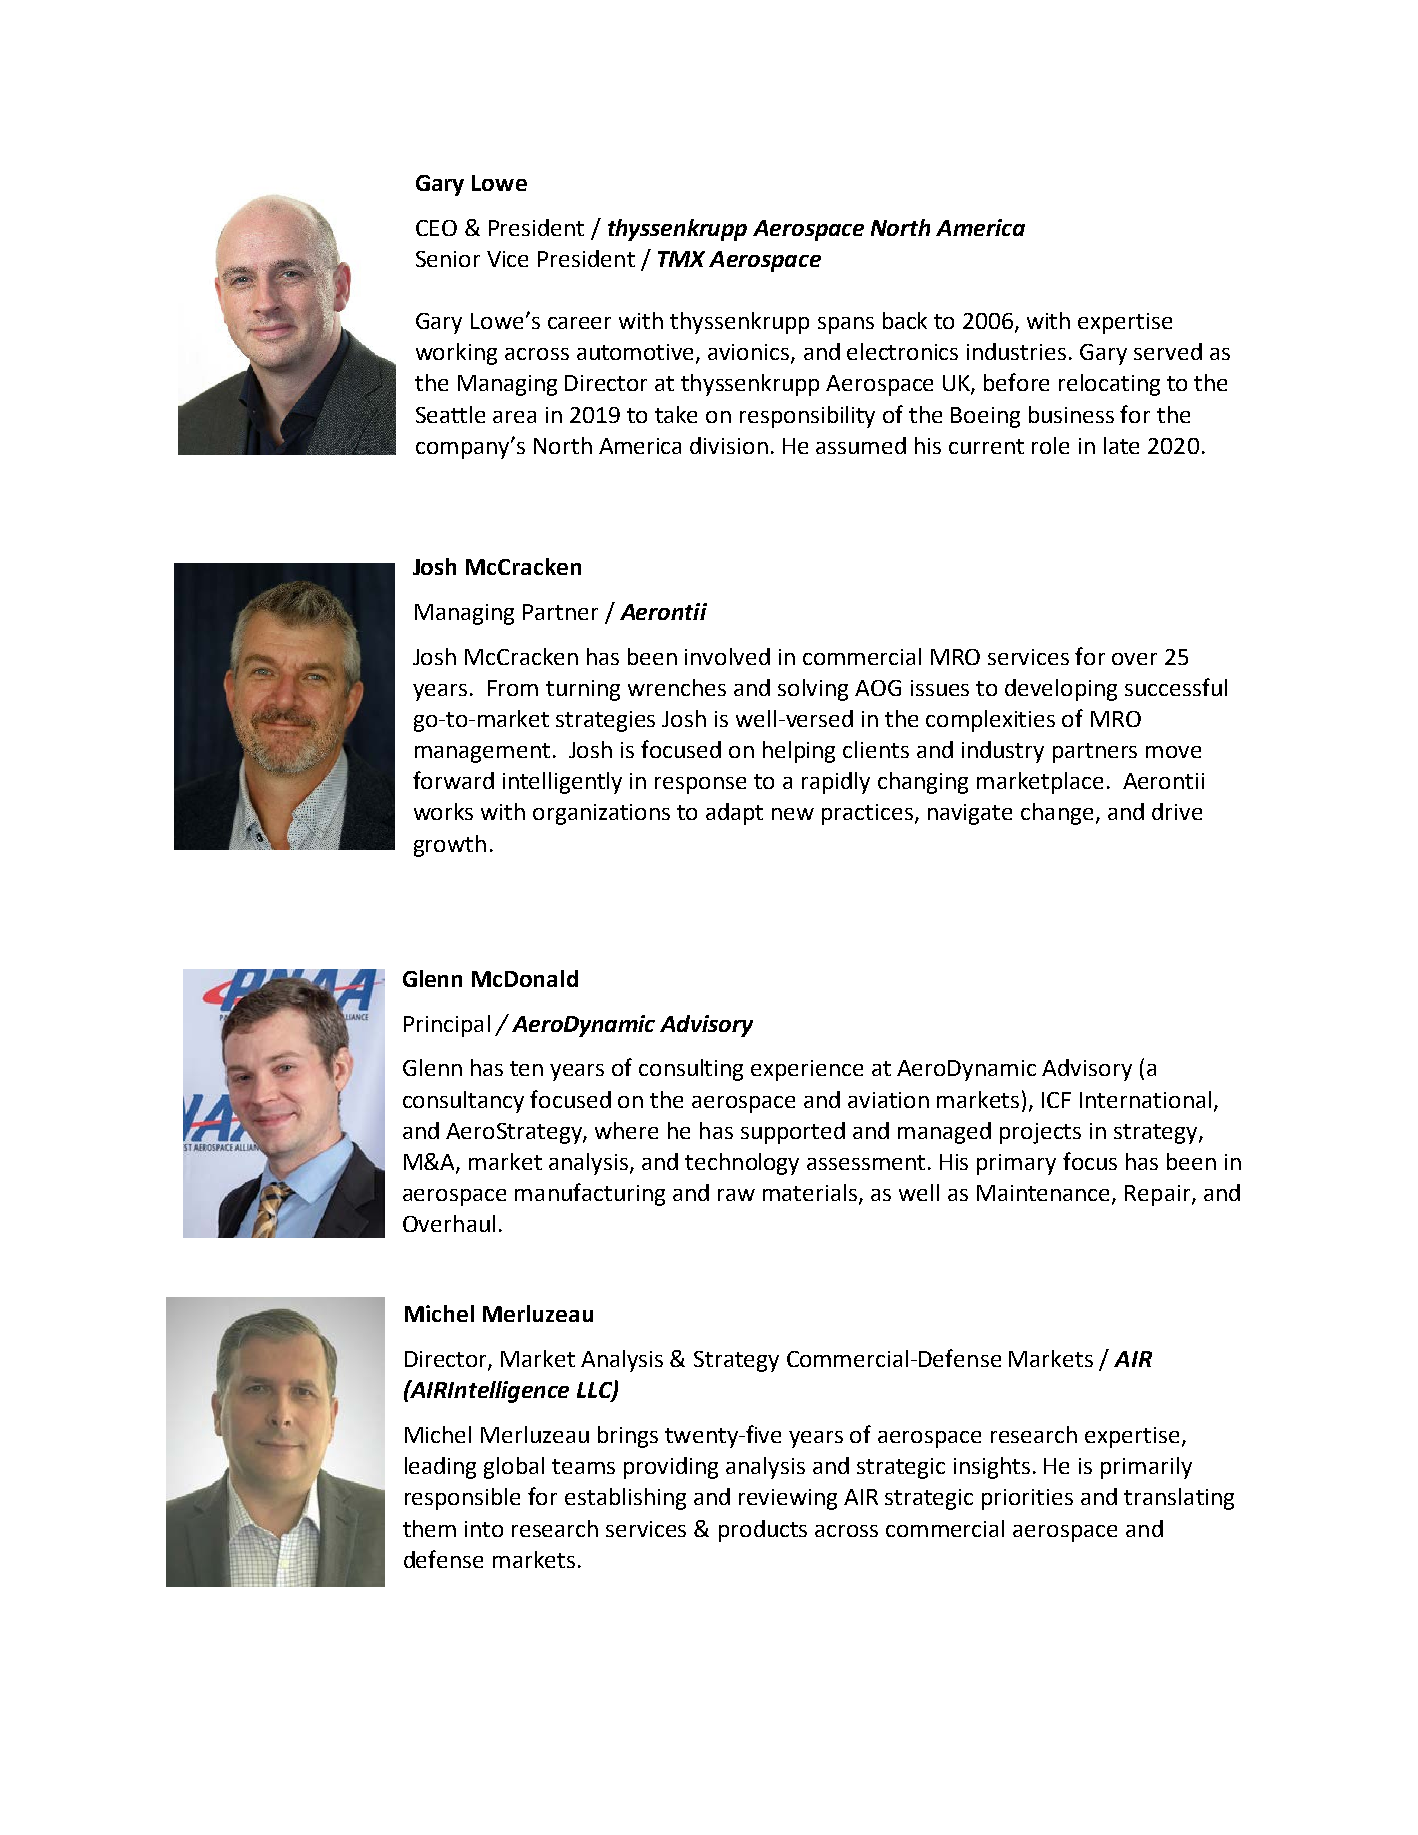 The width and height of the screenshot is (1418, 1835). Describe the element at coordinates (448, 259) in the screenshot. I see `Senior` at that location.
